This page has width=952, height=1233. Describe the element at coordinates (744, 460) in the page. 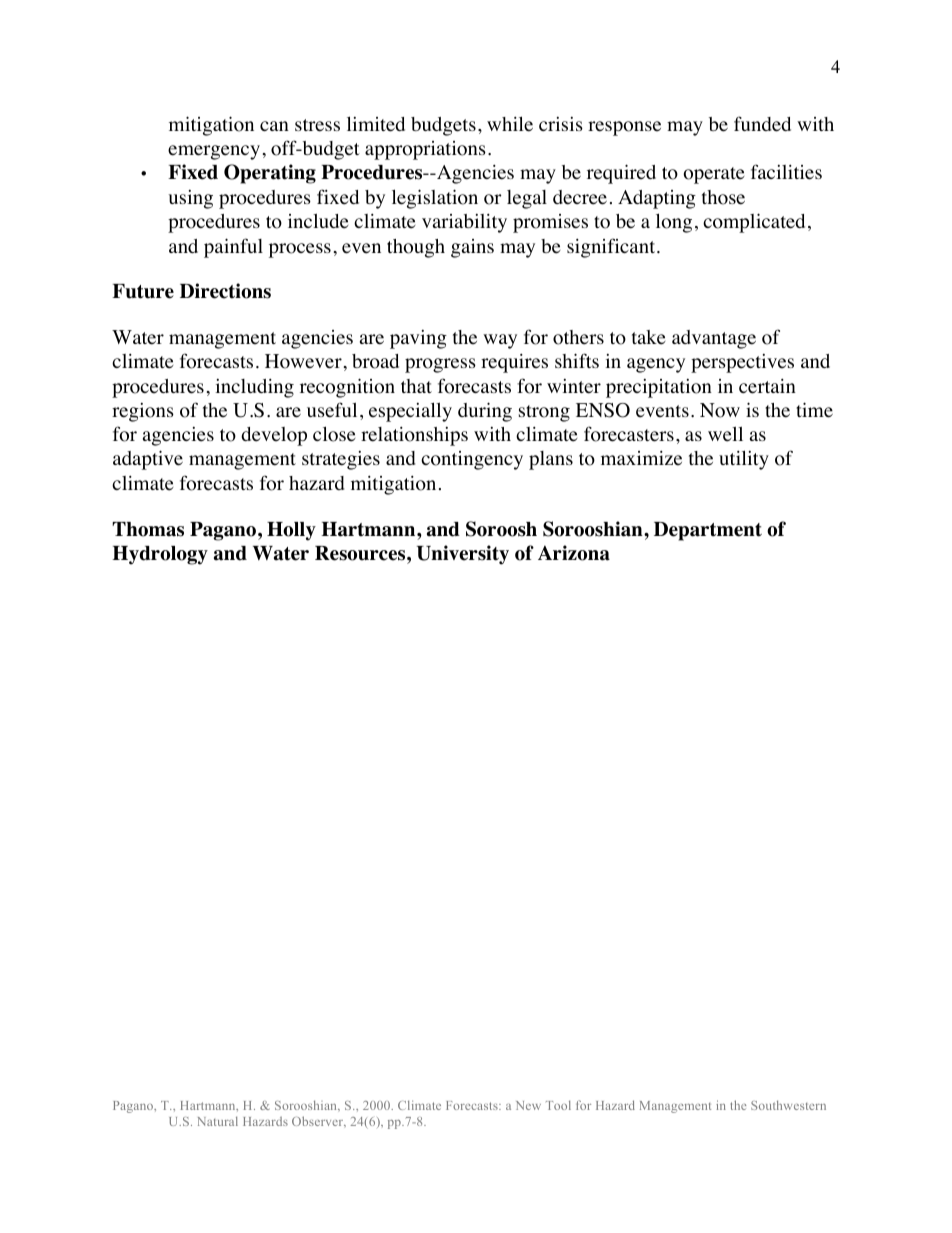

I see `utility` at that location.
